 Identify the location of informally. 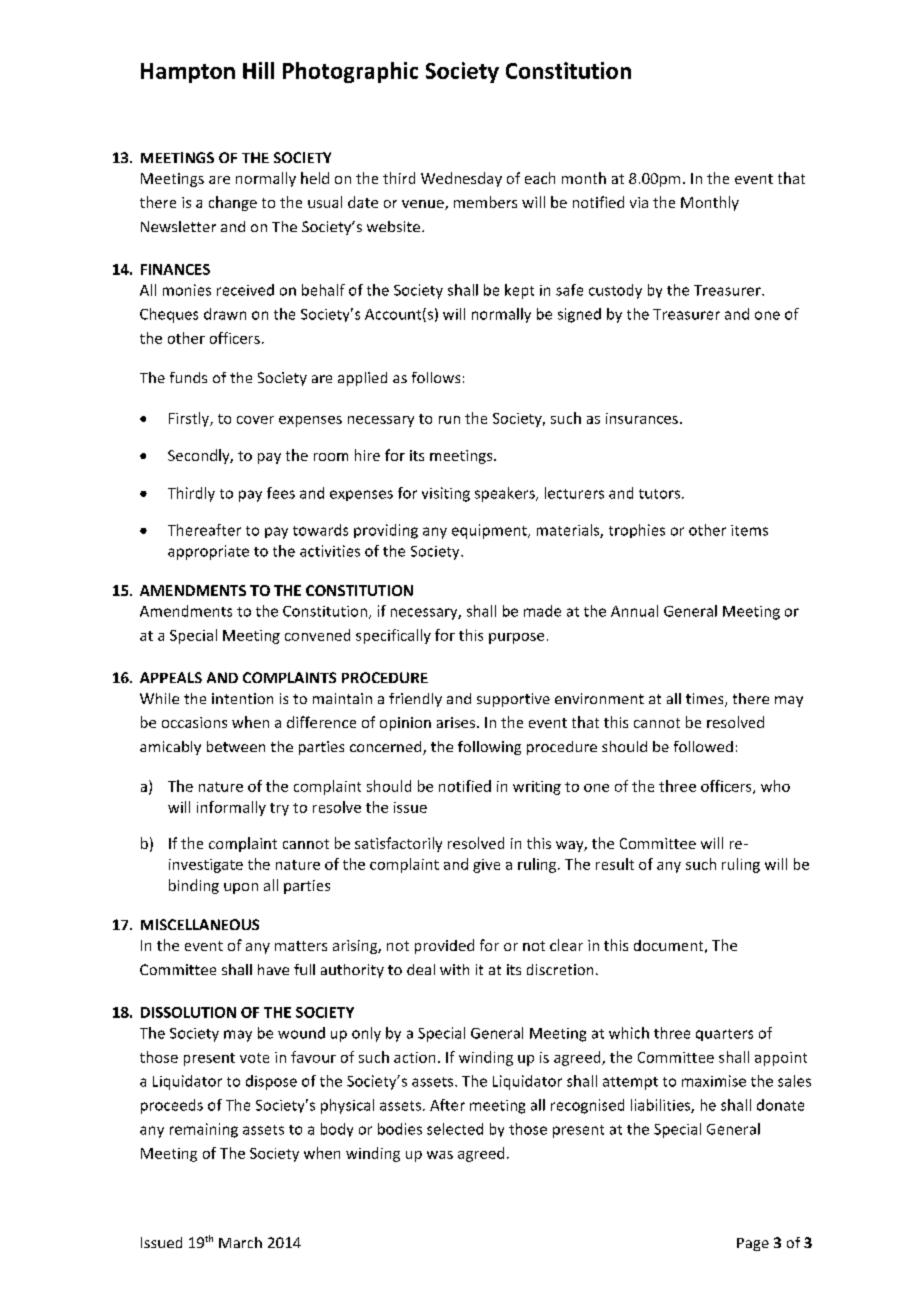
(231, 808).
